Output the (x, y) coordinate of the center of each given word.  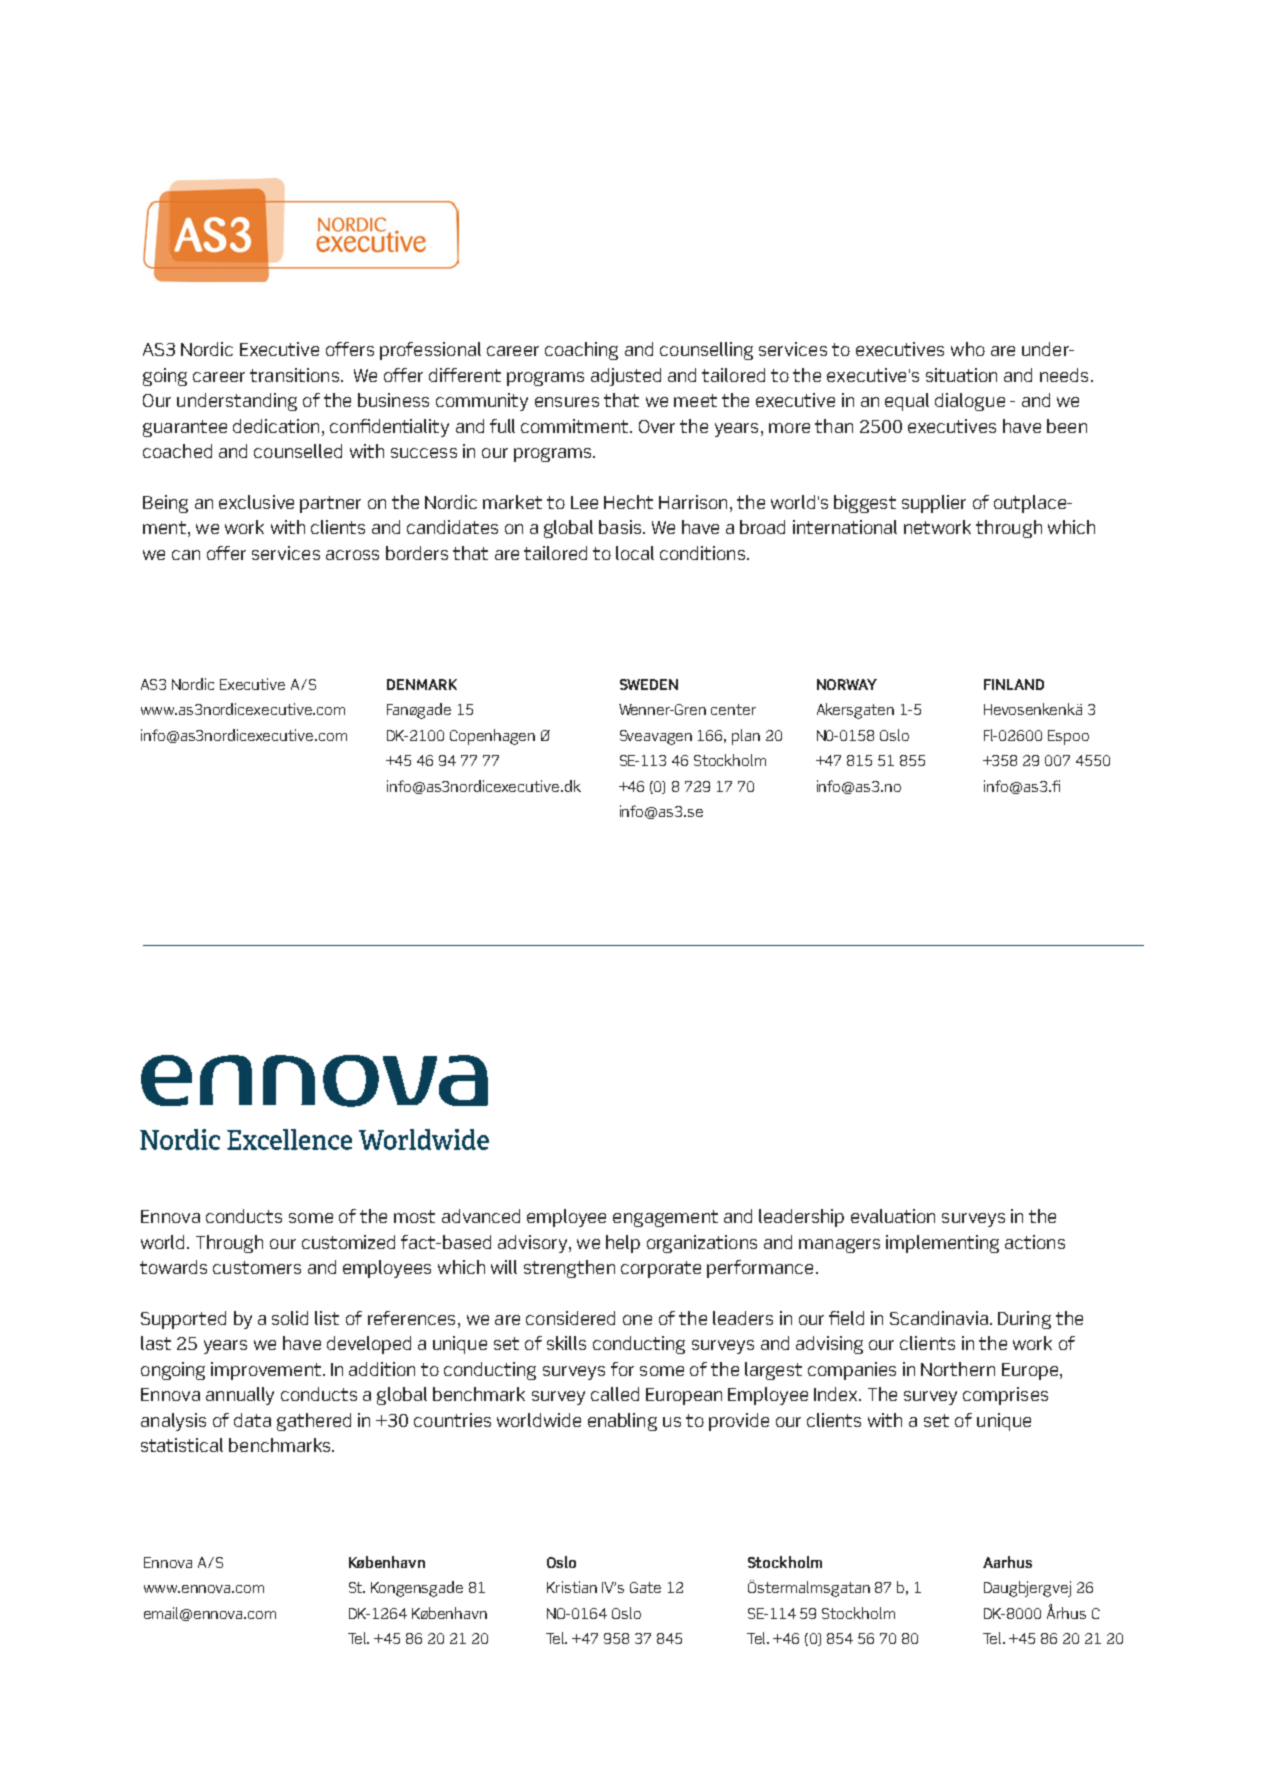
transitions (294, 375)
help (623, 1244)
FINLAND (1014, 684)
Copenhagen (492, 737)
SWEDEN (649, 684)
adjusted (626, 377)
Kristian (572, 1587)
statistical (182, 1445)
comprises (1005, 1396)
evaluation (893, 1216)
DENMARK (422, 684)
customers (257, 1267)
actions (1035, 1242)
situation (961, 375)
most (414, 1216)
